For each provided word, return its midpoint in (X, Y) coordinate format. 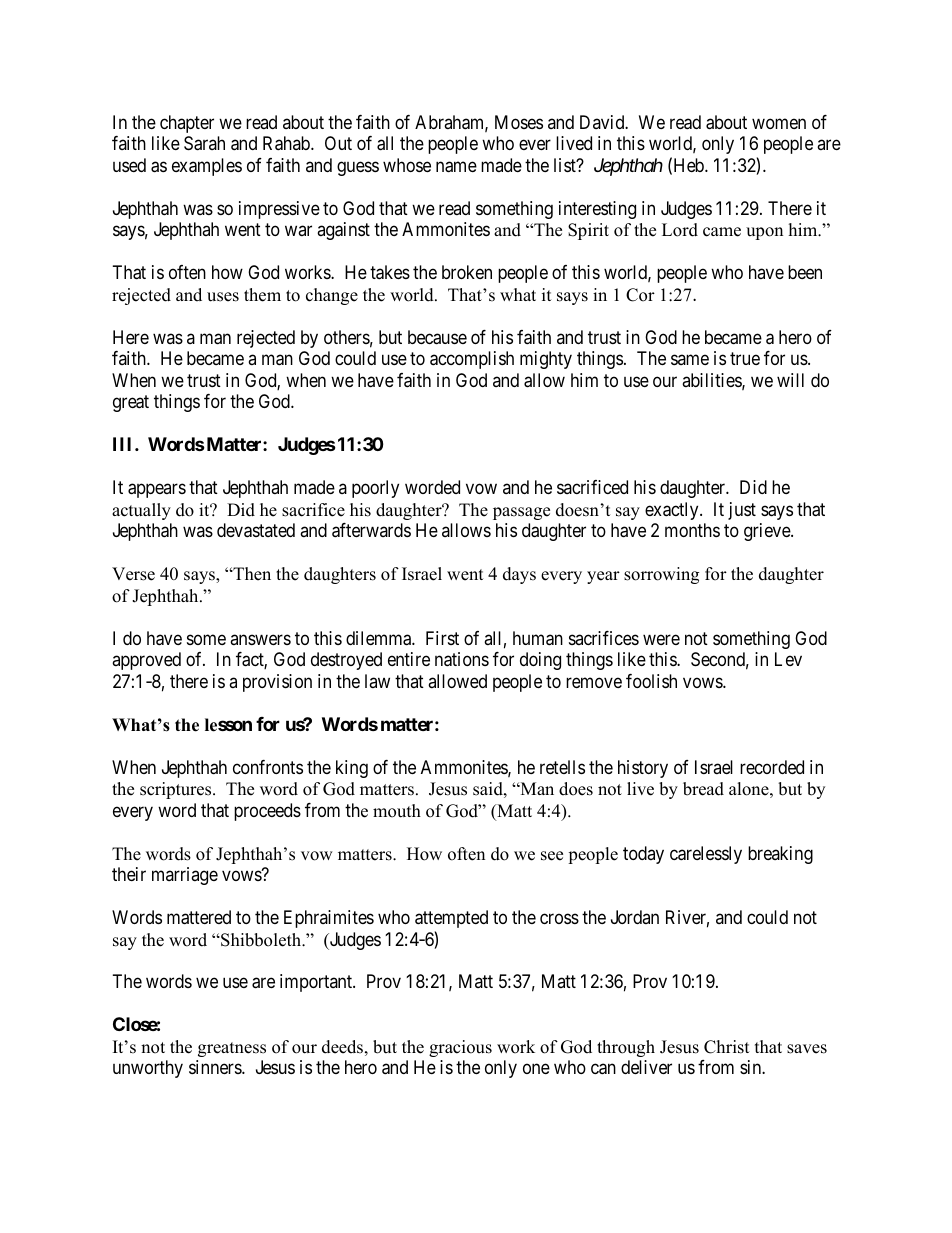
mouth (397, 811)
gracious (460, 1048)
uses (223, 297)
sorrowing (661, 575)
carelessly (706, 855)
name (456, 167)
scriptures (177, 790)
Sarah (204, 143)
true (745, 359)
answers (260, 639)
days (519, 575)
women (779, 123)
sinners (216, 1067)
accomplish (472, 360)
